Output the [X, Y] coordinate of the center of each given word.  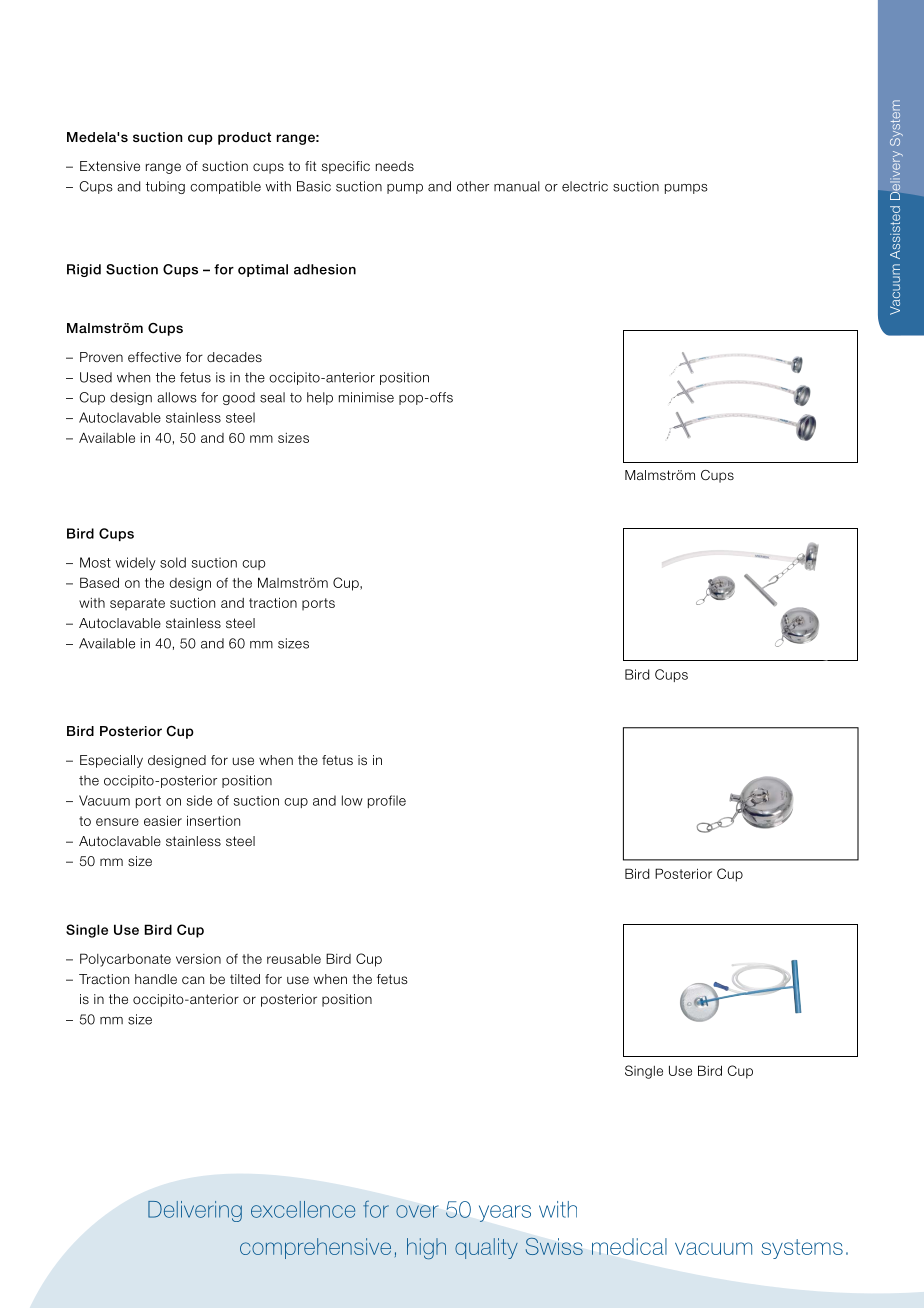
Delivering [195, 1211]
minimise [366, 397]
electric [585, 186]
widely [135, 563]
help [320, 398]
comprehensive [315, 1248]
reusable [294, 958]
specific [346, 167]
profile [387, 801]
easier [163, 820]
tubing [165, 187]
